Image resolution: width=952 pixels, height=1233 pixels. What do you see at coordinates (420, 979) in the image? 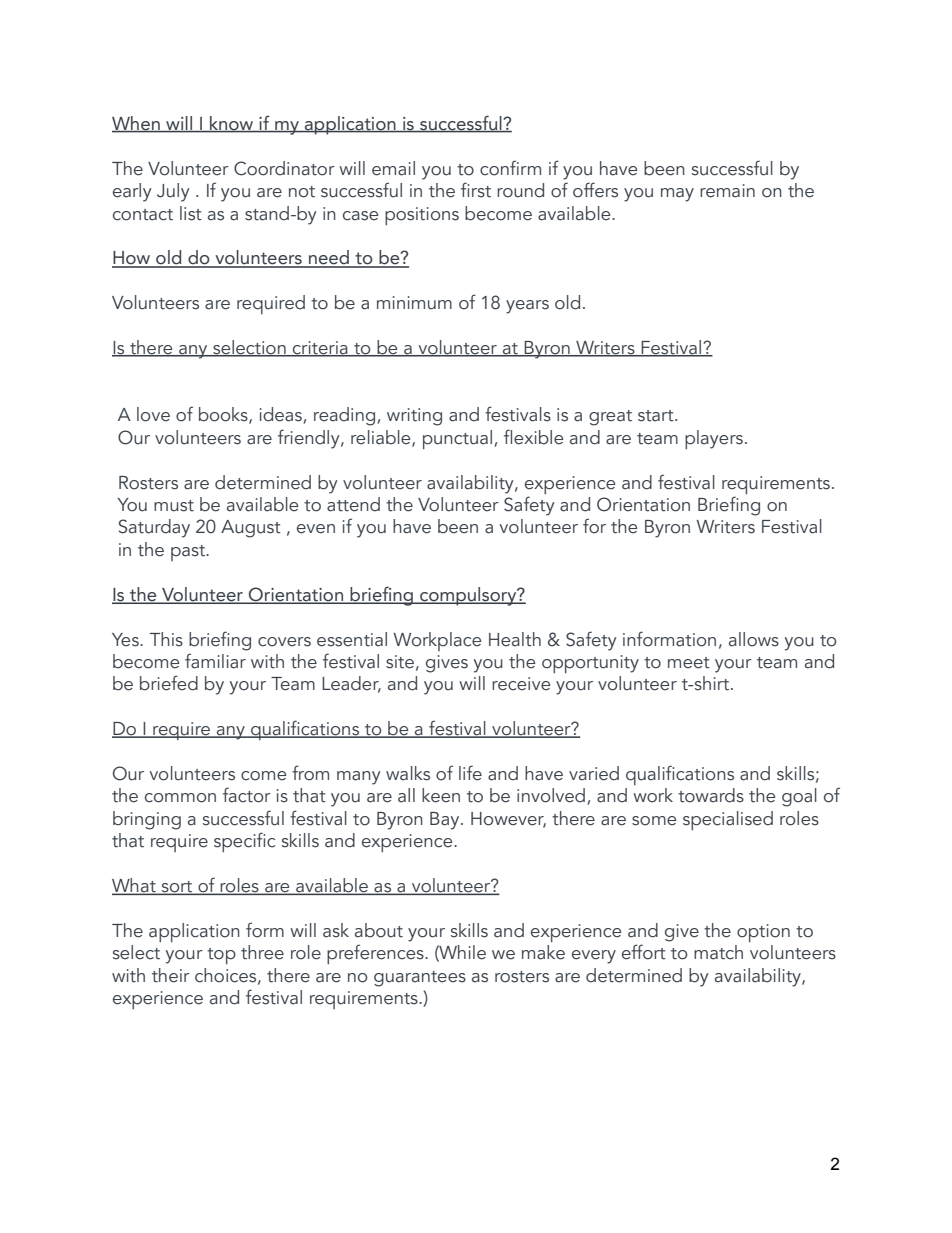
I see `guarantees` at bounding box center [420, 979].
